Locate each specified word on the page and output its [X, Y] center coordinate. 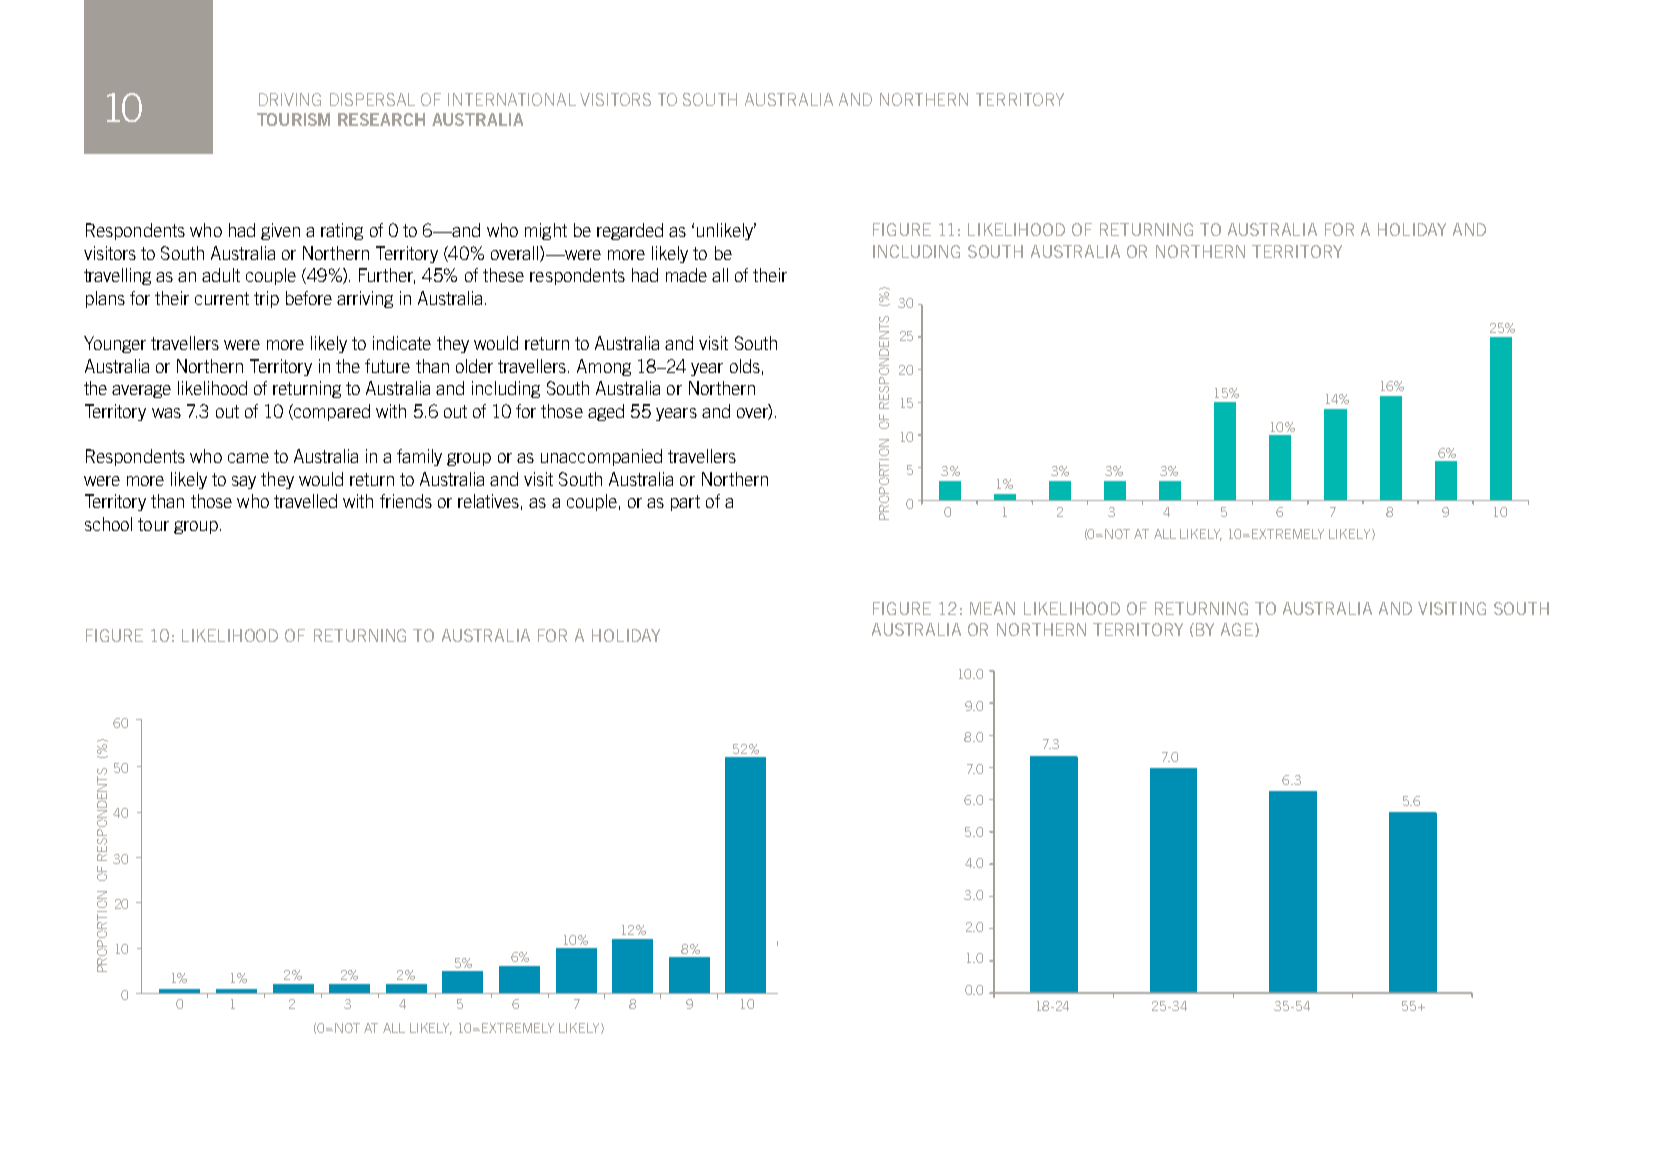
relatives [488, 501]
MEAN [992, 608]
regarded [630, 231]
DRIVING [290, 99]
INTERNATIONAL [512, 99]
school [108, 524]
